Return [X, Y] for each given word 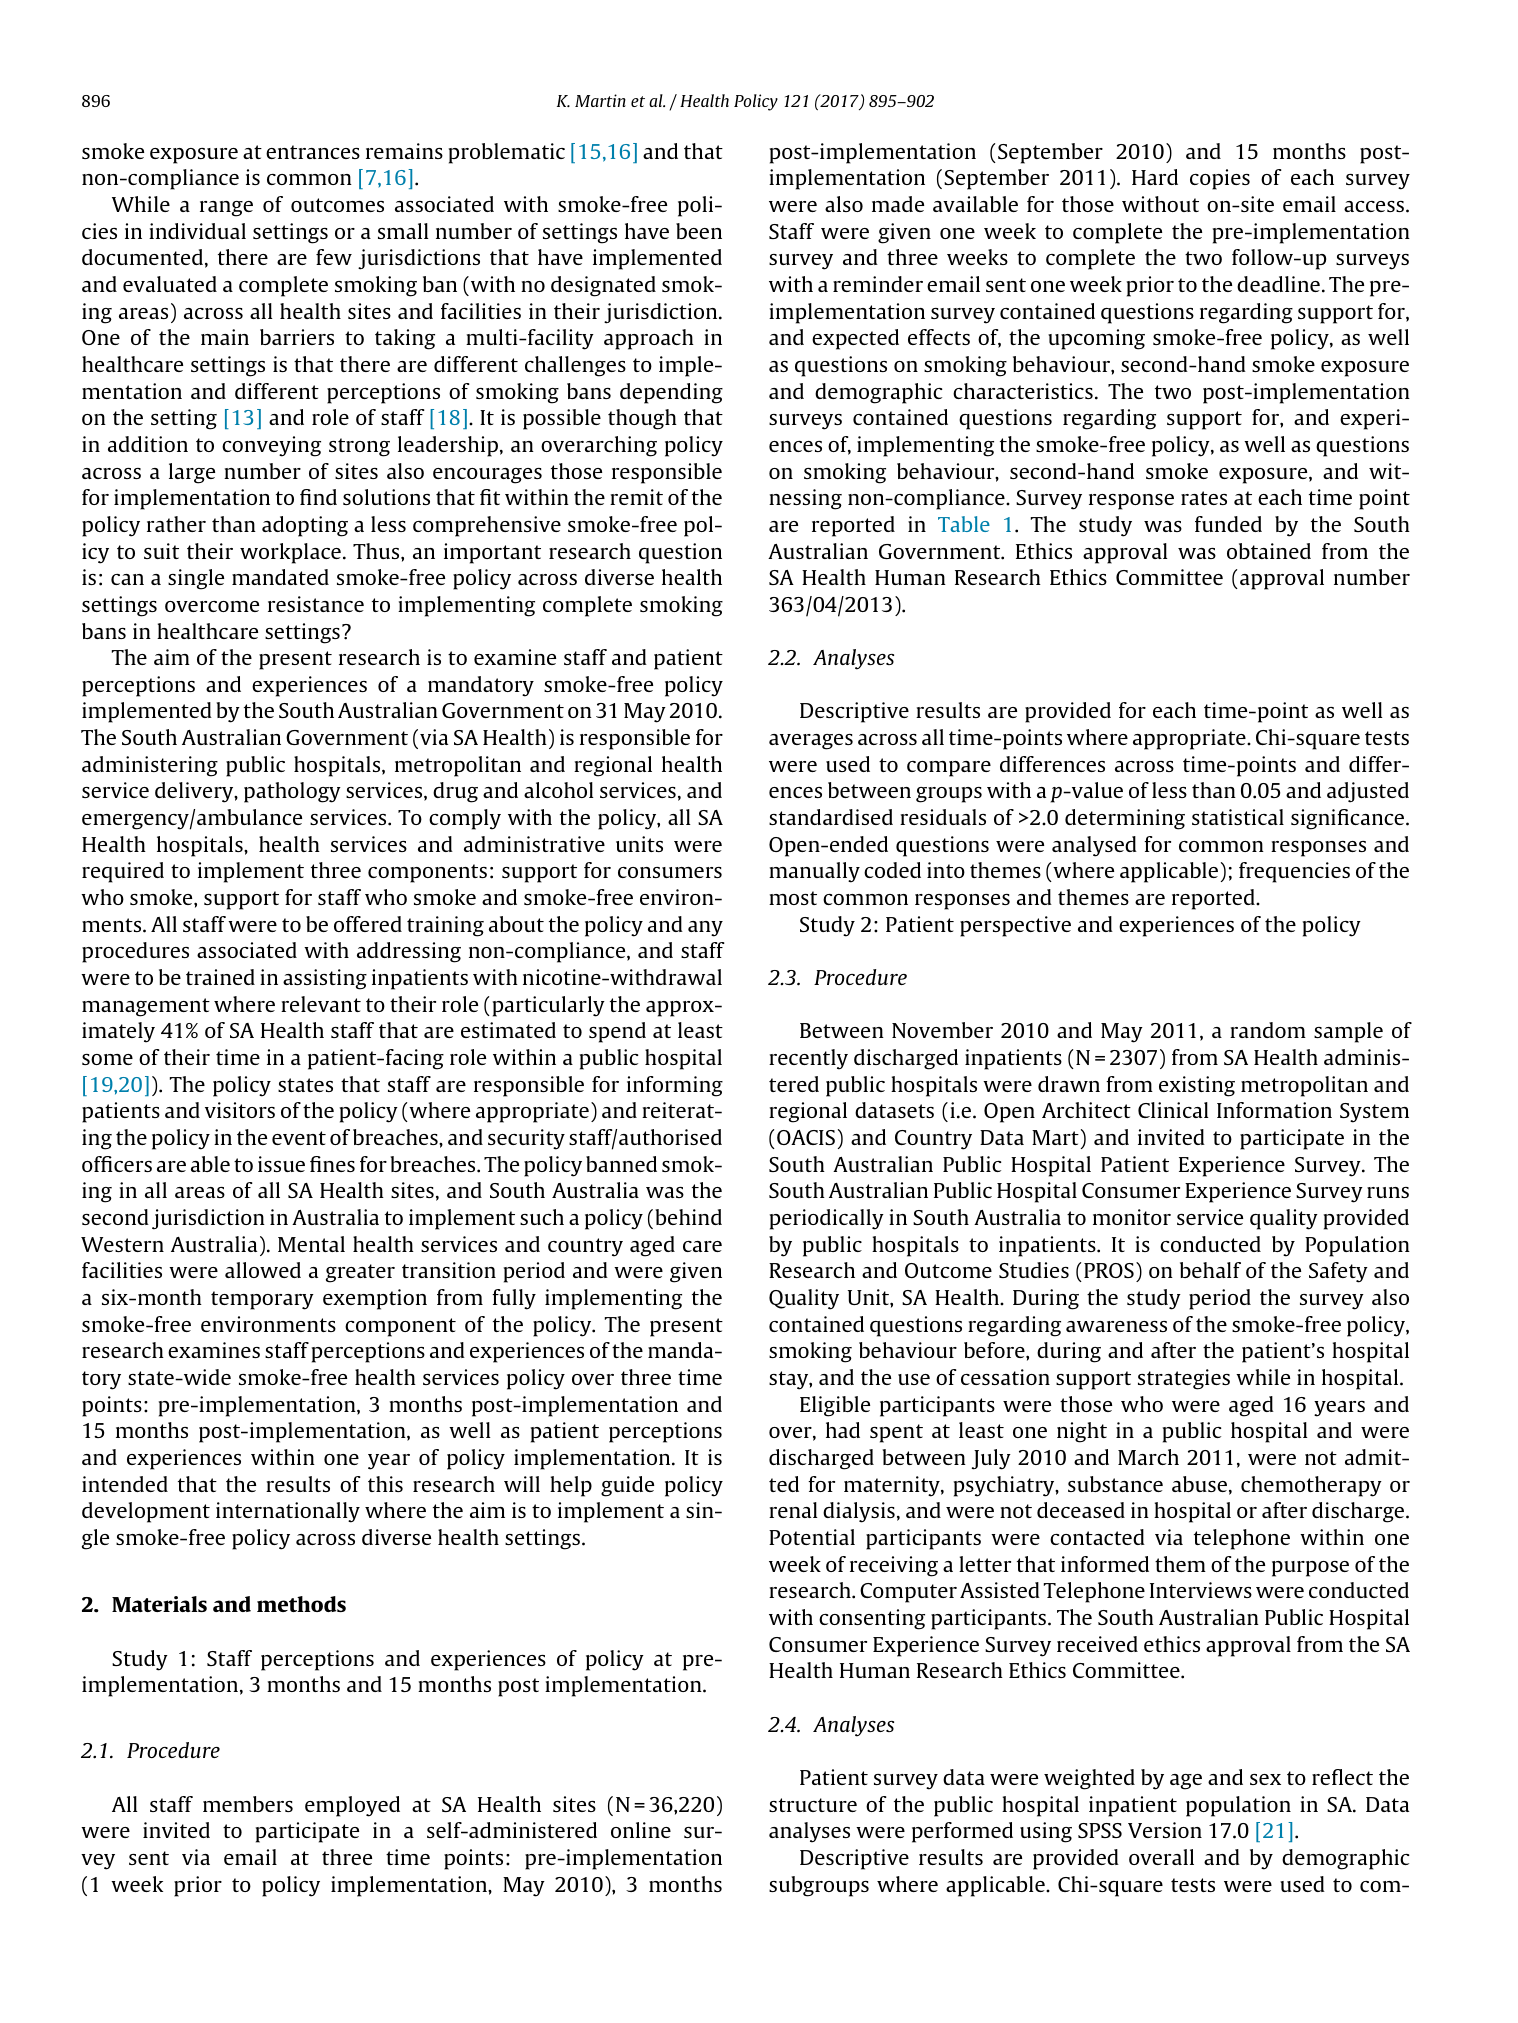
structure [813, 1805]
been [699, 231]
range [226, 209]
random [1268, 1030]
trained [220, 977]
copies [1220, 179]
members [248, 1804]
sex [1265, 1779]
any [705, 929]
